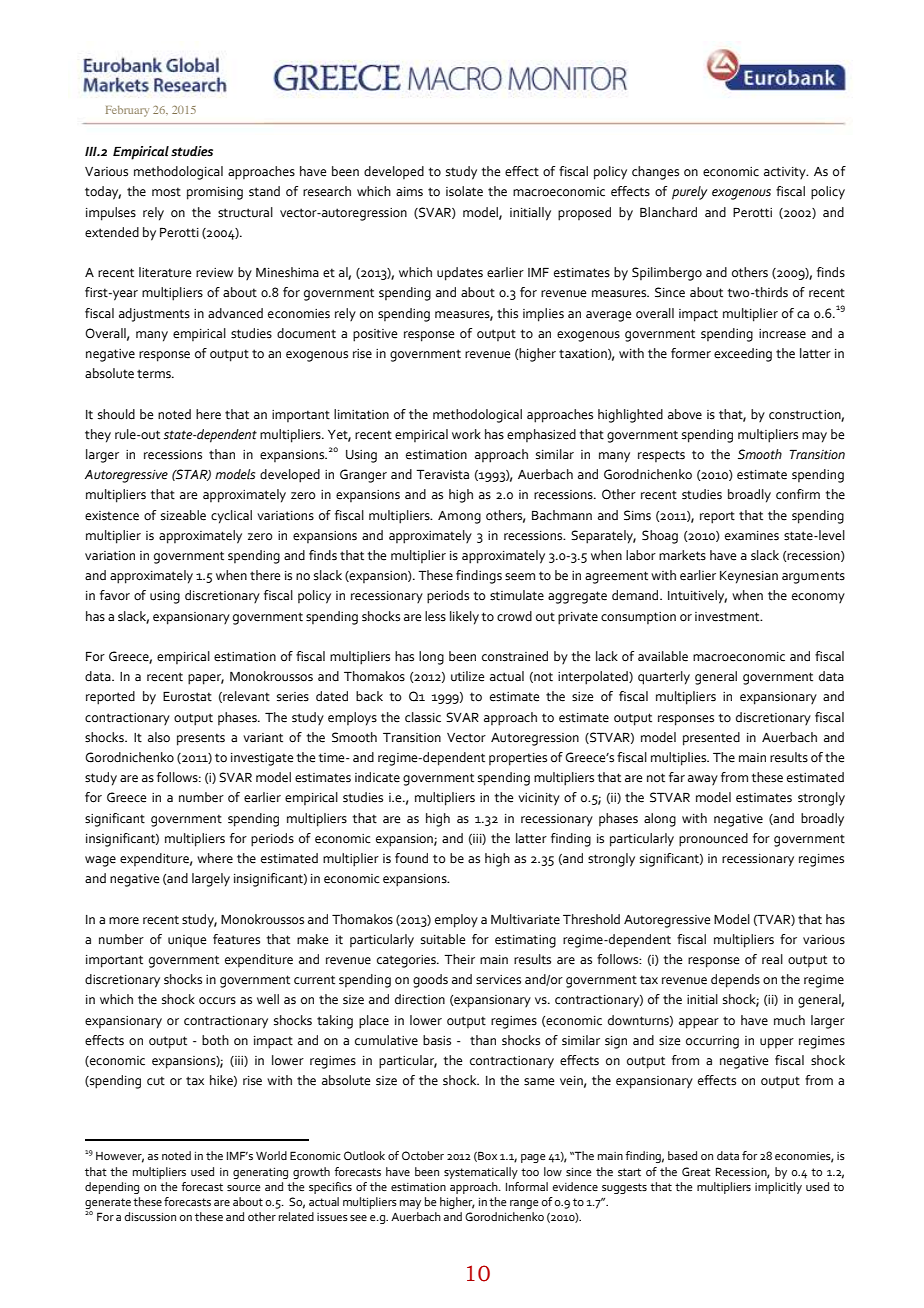  What do you see at coordinates (467, 676) in the screenshot?
I see `utilize` at bounding box center [467, 676].
